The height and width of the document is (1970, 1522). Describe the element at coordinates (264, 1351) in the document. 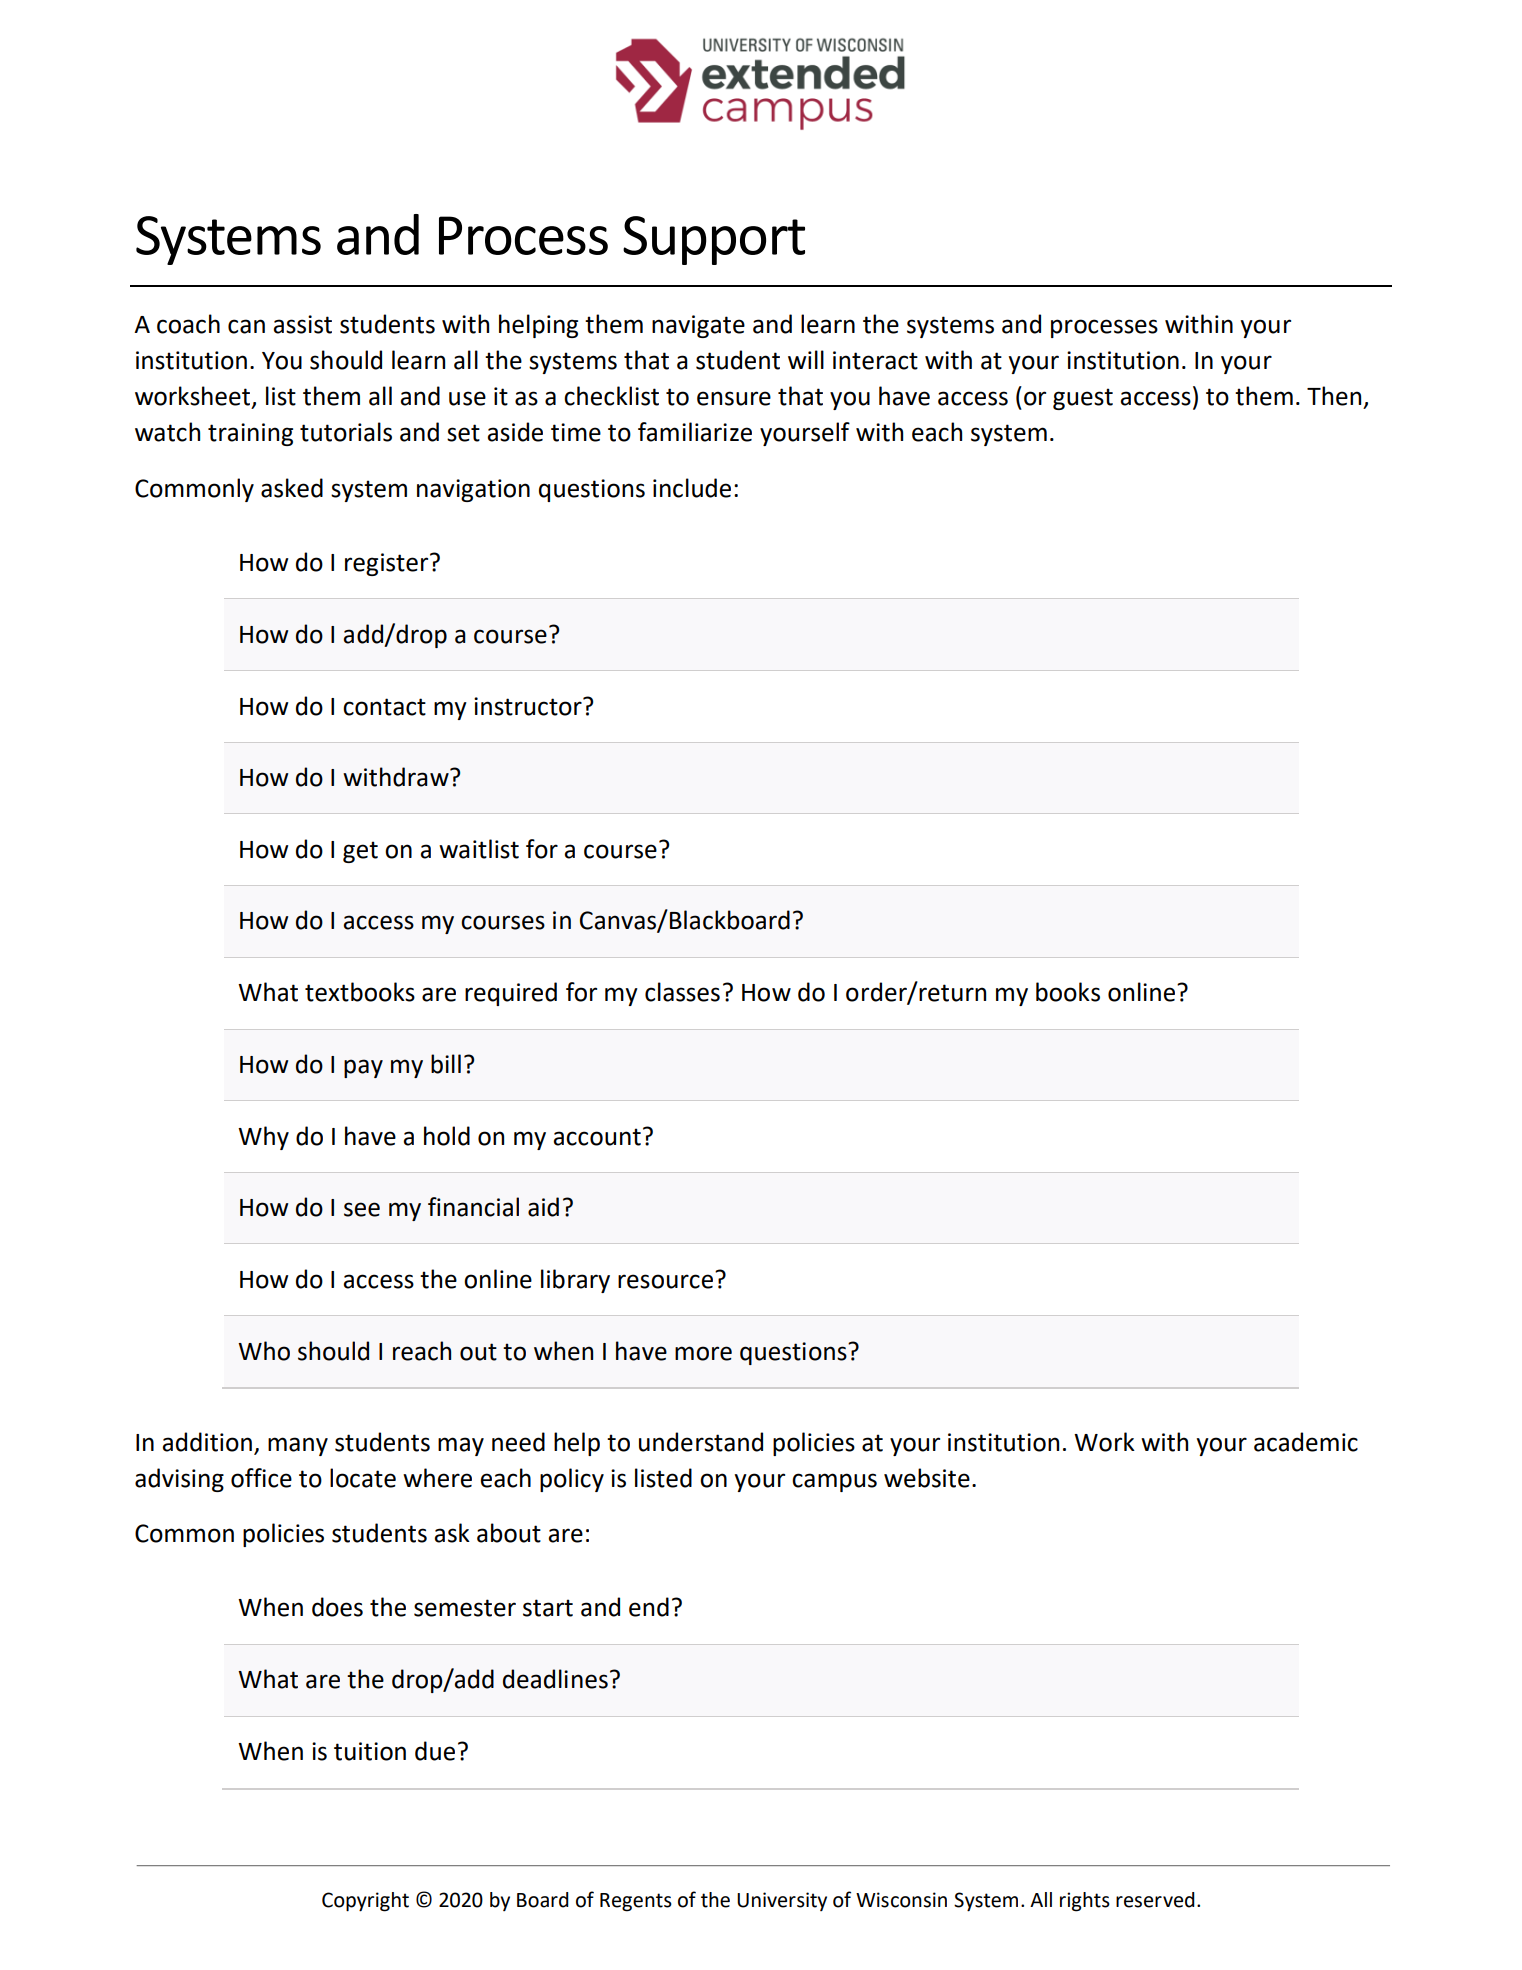

I see `Who` at that location.
